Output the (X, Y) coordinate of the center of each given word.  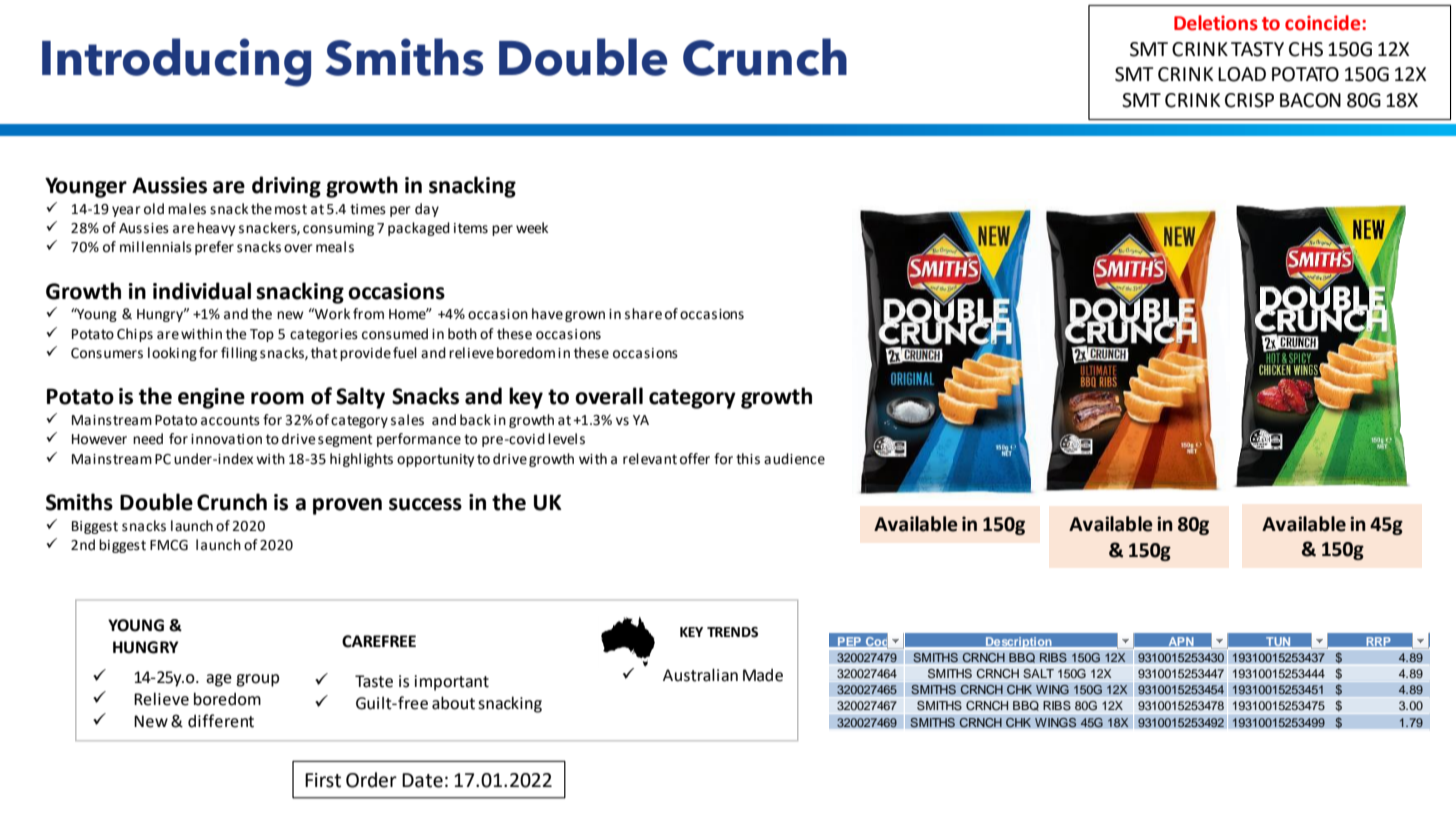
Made (763, 675)
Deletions (1216, 23)
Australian (700, 675)
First (323, 780)
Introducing (176, 62)
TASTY (1257, 49)
